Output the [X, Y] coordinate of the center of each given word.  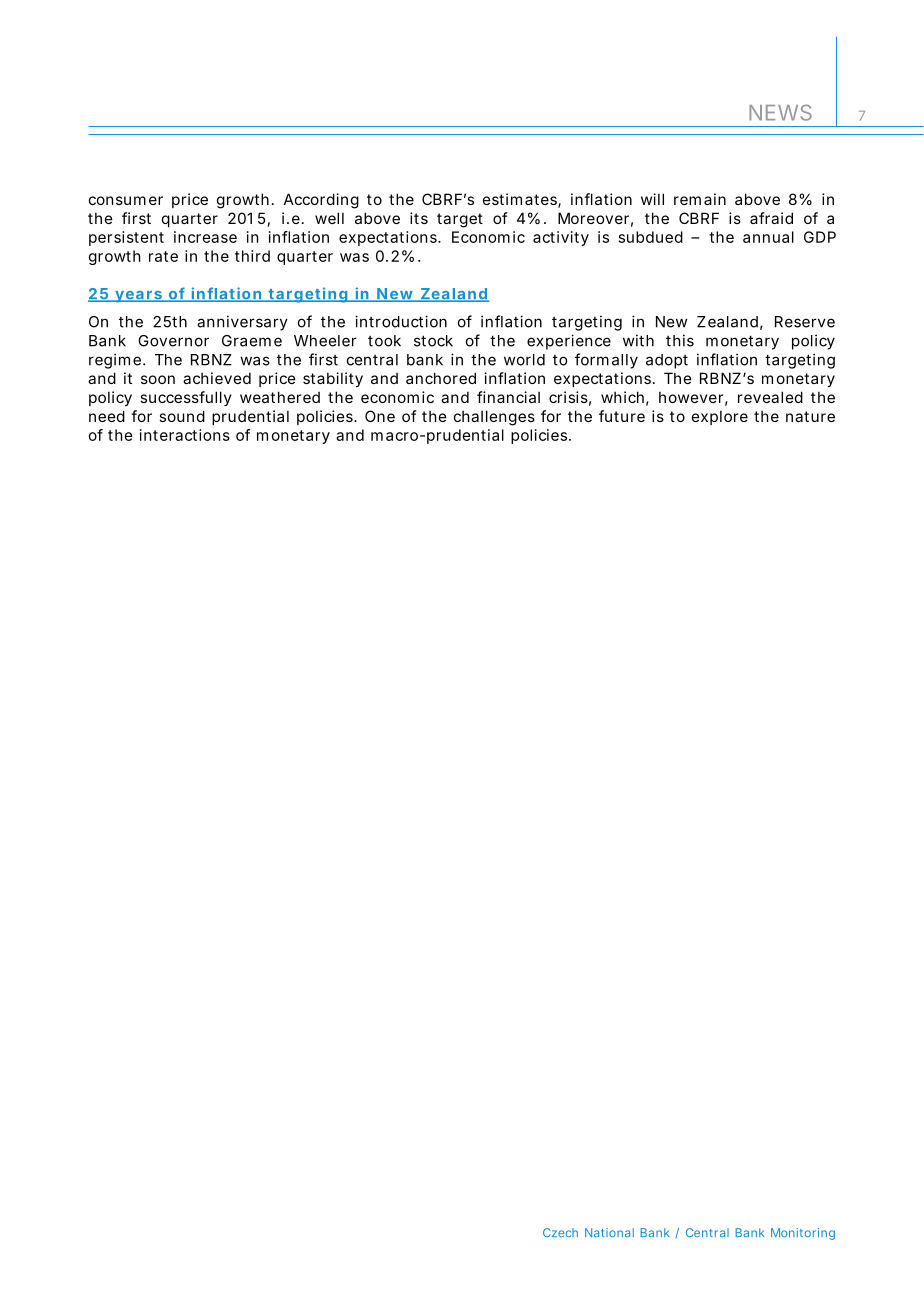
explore [720, 417]
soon [158, 379]
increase [205, 237]
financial [508, 397]
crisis [568, 397]
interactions [185, 435]
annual [768, 237]
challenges [494, 418]
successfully [186, 398]
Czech [560, 1232]
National [609, 1232]
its [419, 218]
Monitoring [803, 1234]
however [691, 397]
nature [810, 416]
